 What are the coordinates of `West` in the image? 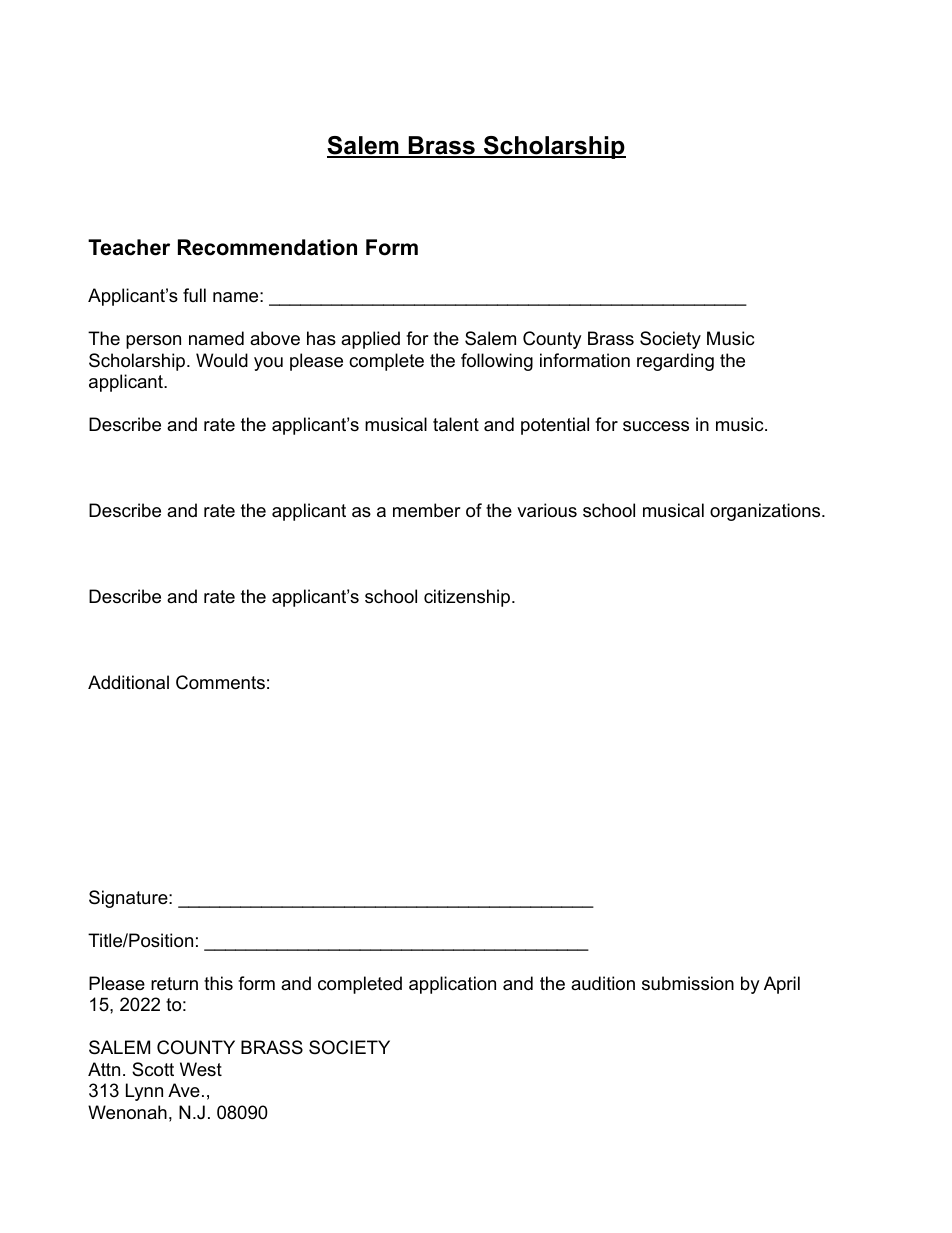 It's located at (201, 1069).
